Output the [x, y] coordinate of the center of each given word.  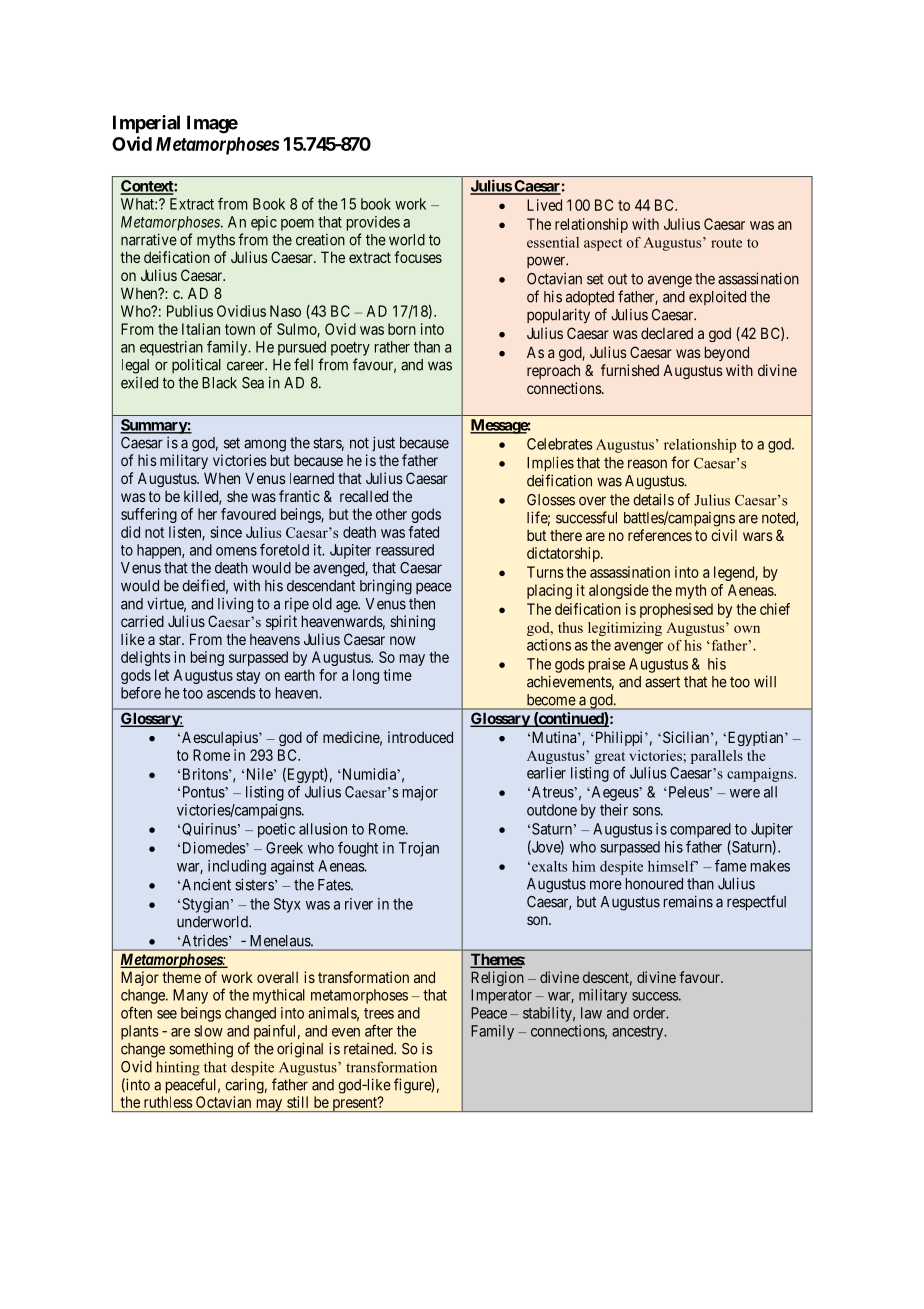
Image [212, 124]
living [235, 605]
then [422, 604]
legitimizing [625, 629]
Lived [544, 205]
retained [369, 1048]
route [726, 243]
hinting [178, 1068]
